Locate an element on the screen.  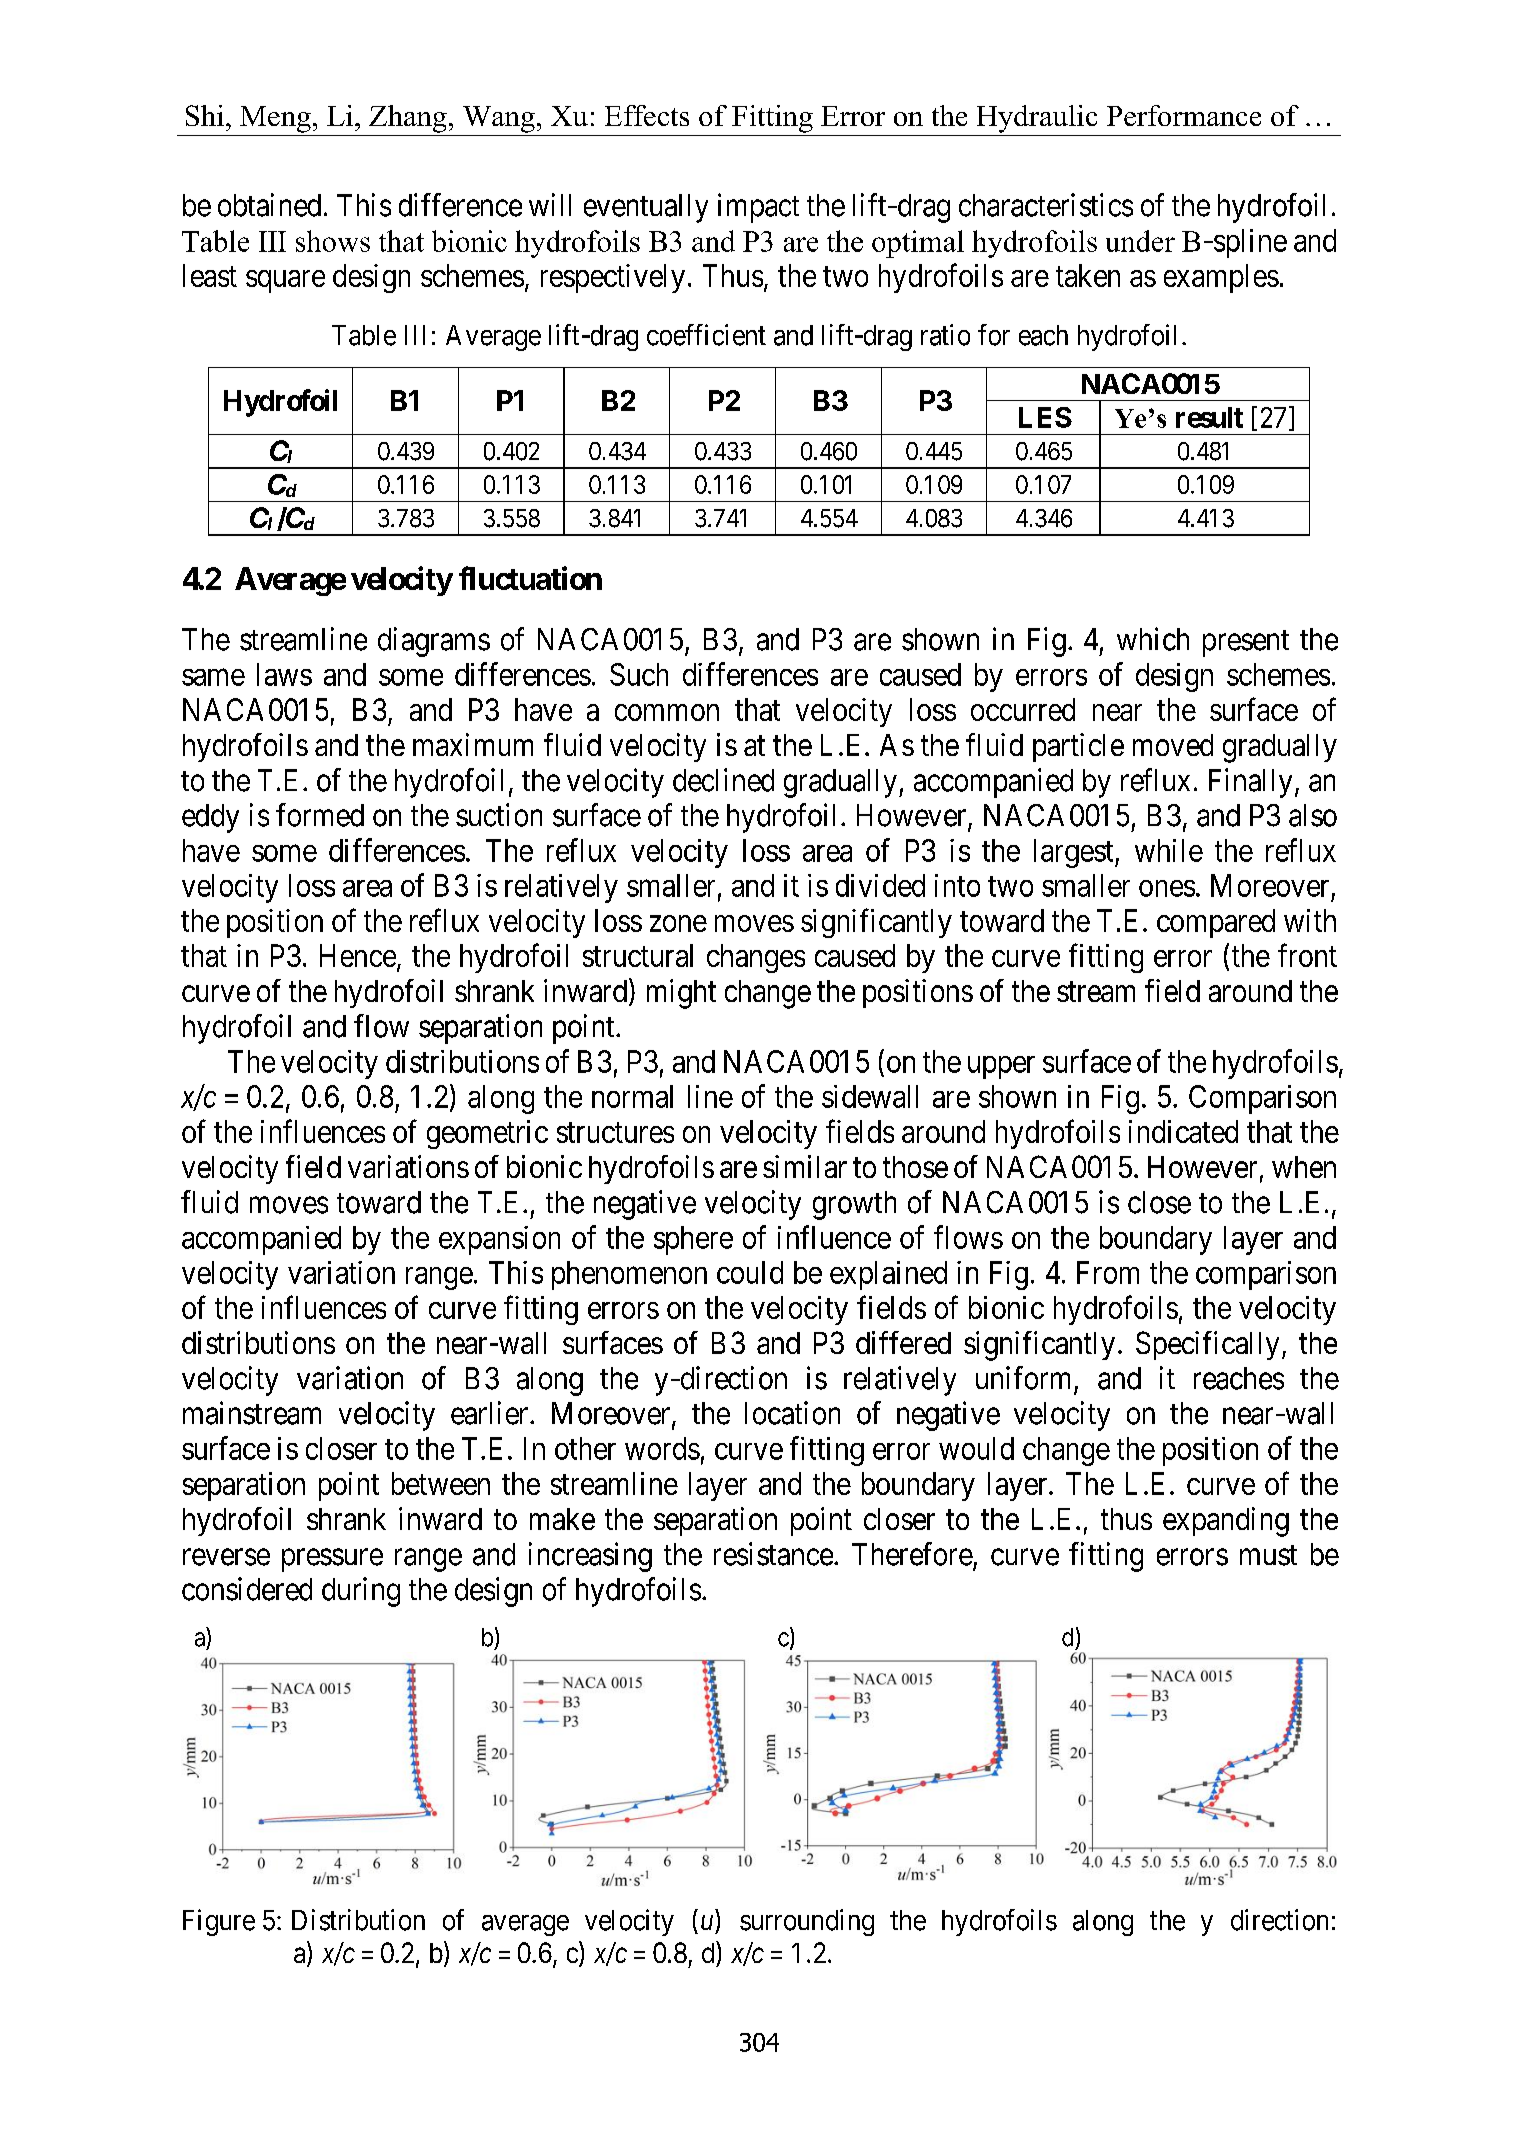
Figure is located at coordinates (219, 1922).
